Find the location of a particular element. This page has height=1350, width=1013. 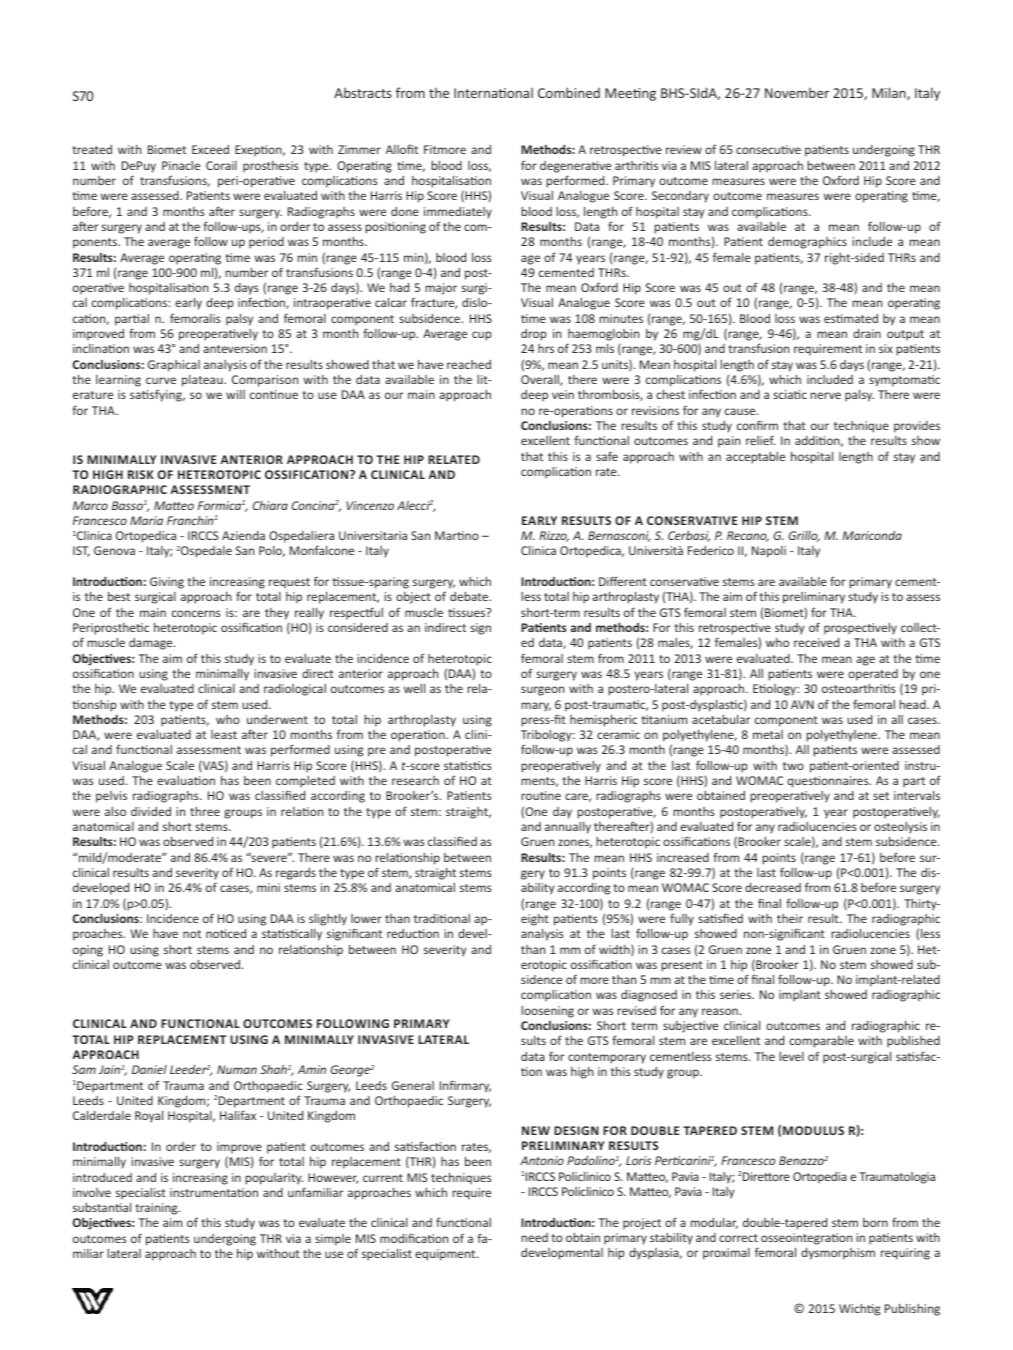

November is located at coordinates (797, 92).
